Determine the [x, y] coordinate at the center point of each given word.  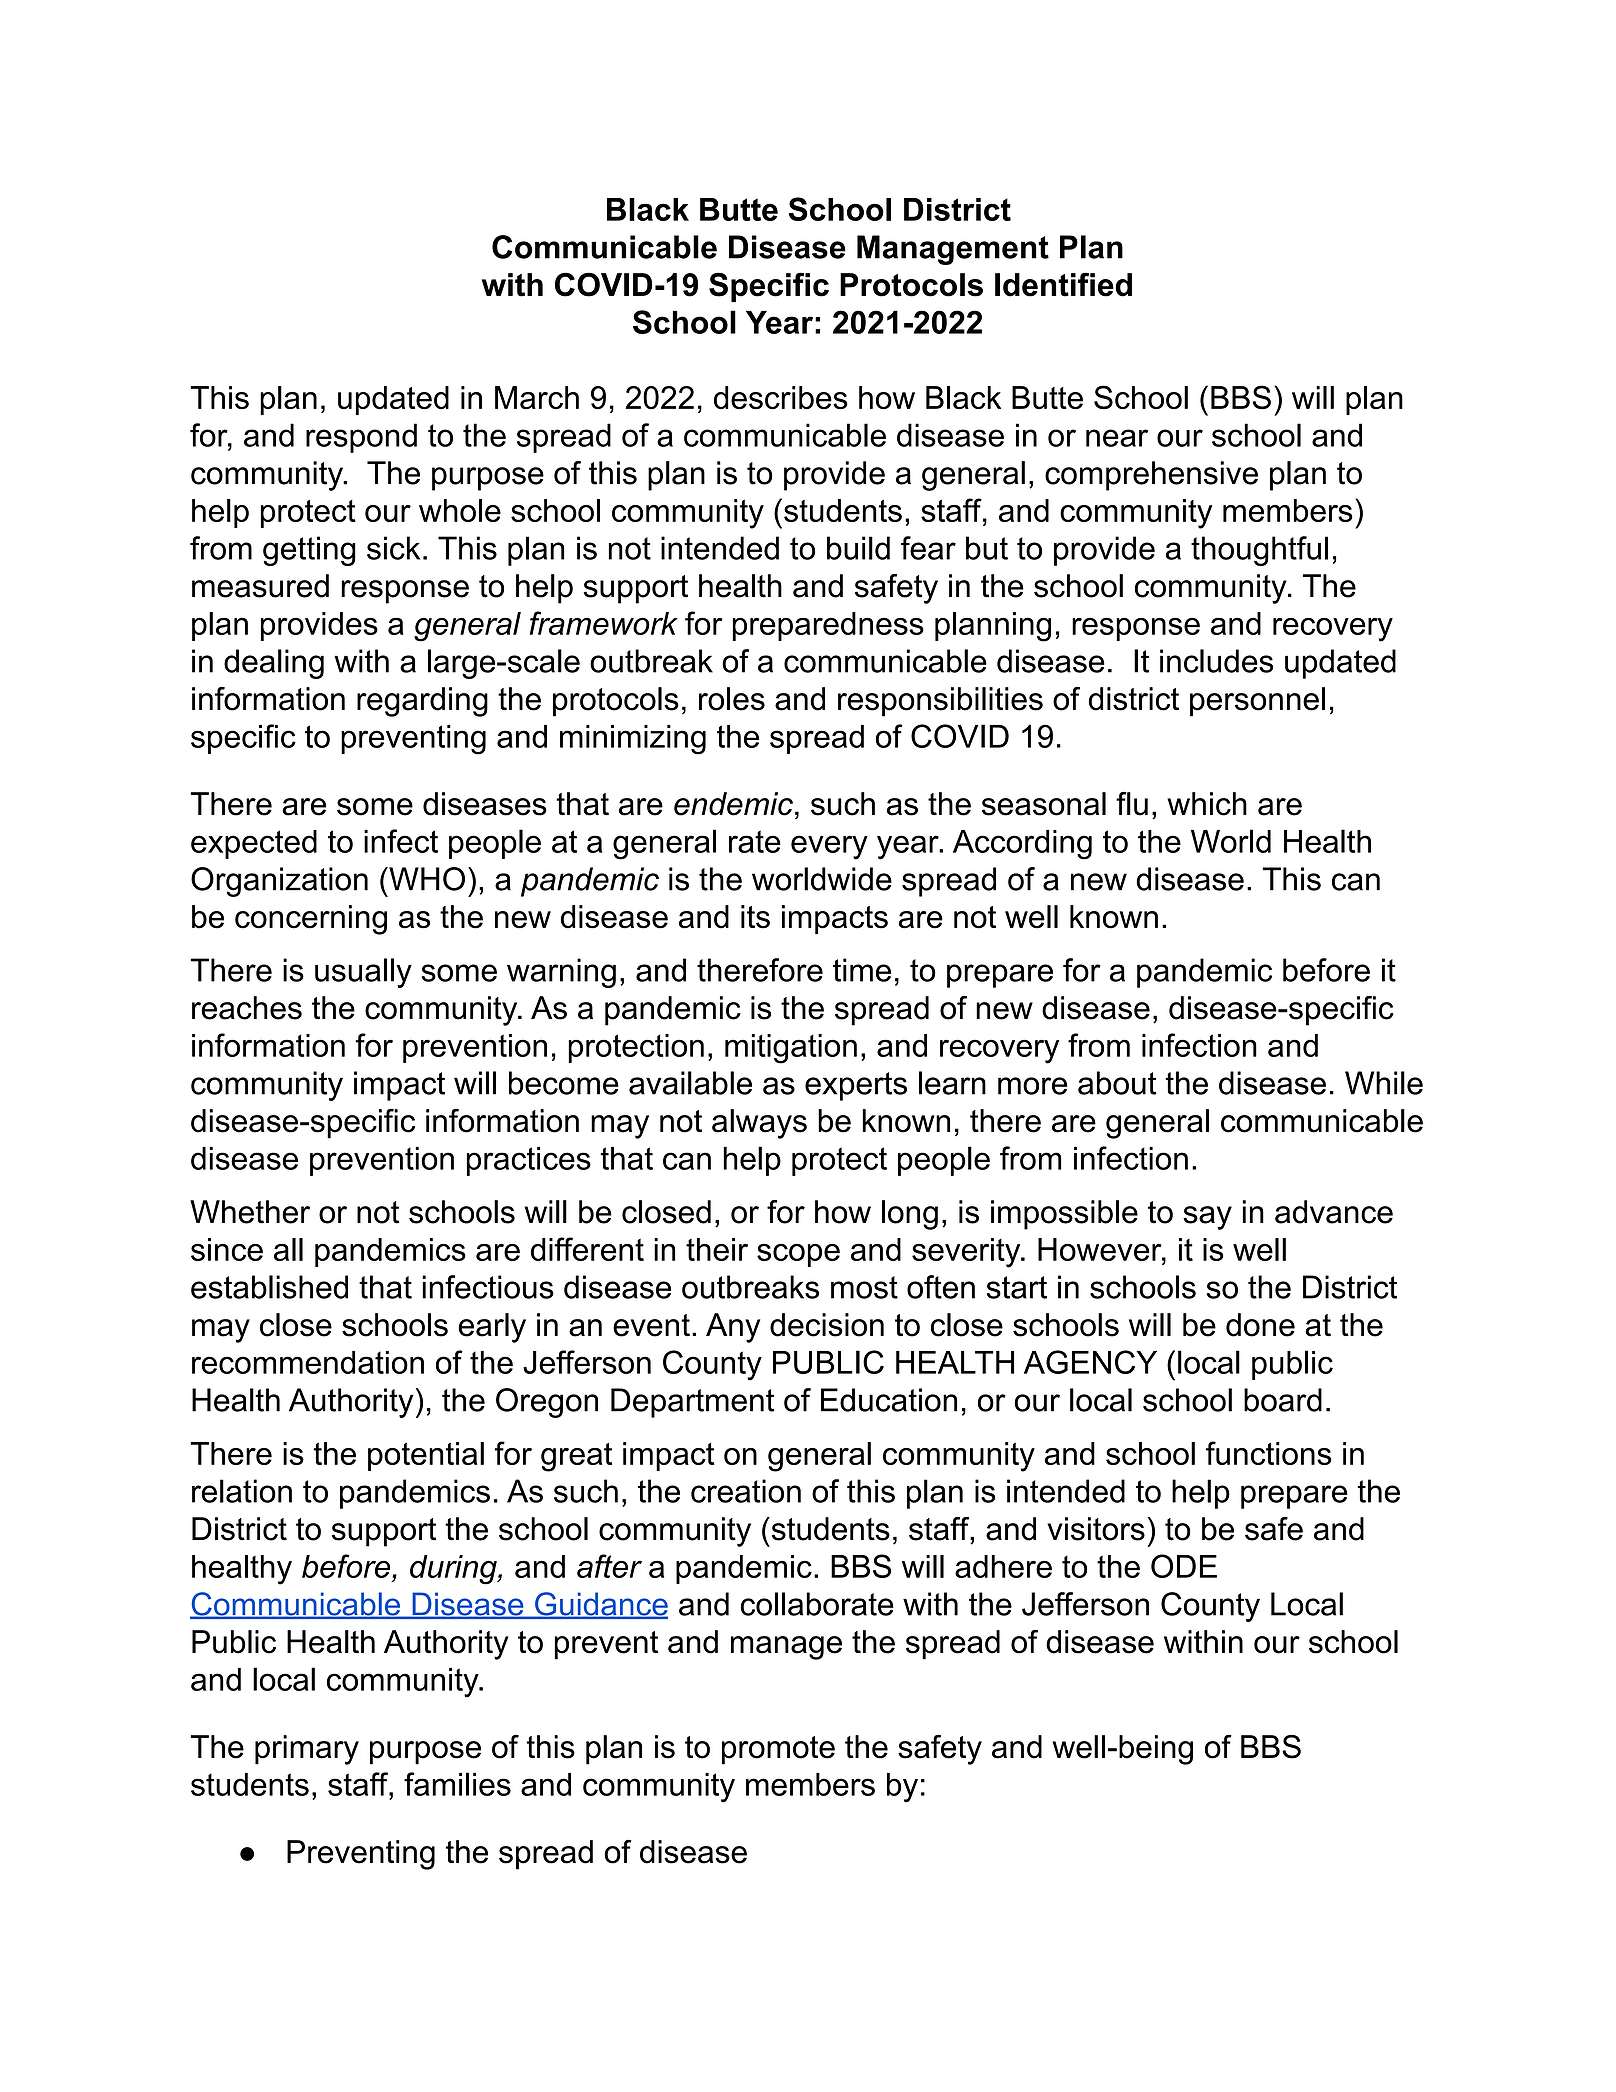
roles [732, 699]
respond [361, 438]
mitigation [791, 1049]
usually [363, 973]
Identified [1063, 284]
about [1117, 1083]
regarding [422, 702]
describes [781, 398]
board [1283, 1400]
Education [889, 1400]
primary [307, 1750]
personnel [1257, 702]
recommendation [308, 1362]
